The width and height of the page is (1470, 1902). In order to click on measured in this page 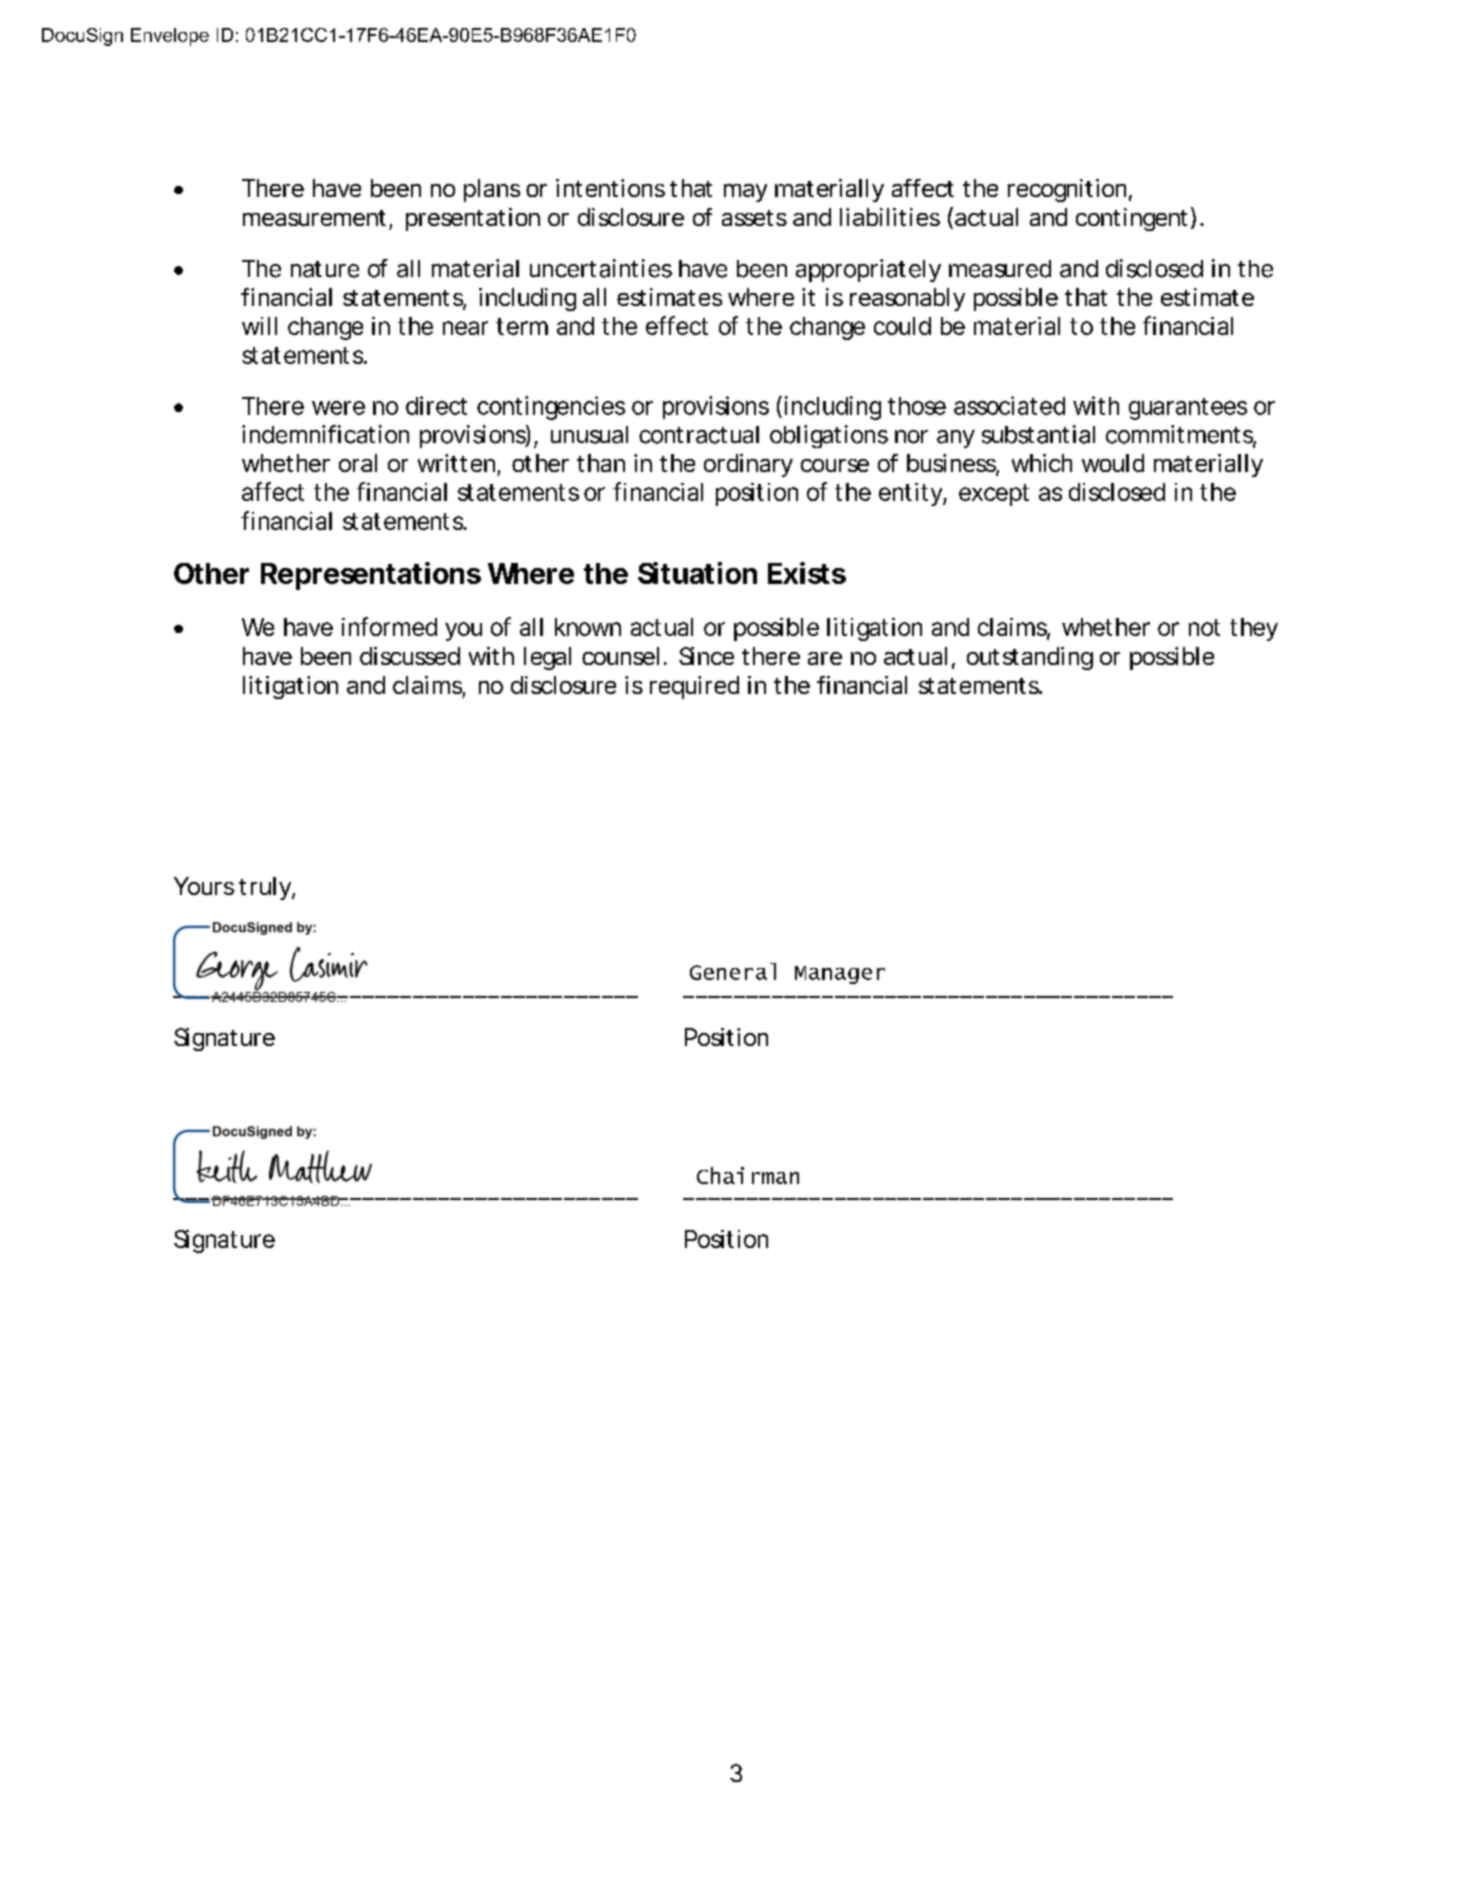, I will do `click(1000, 269)`.
